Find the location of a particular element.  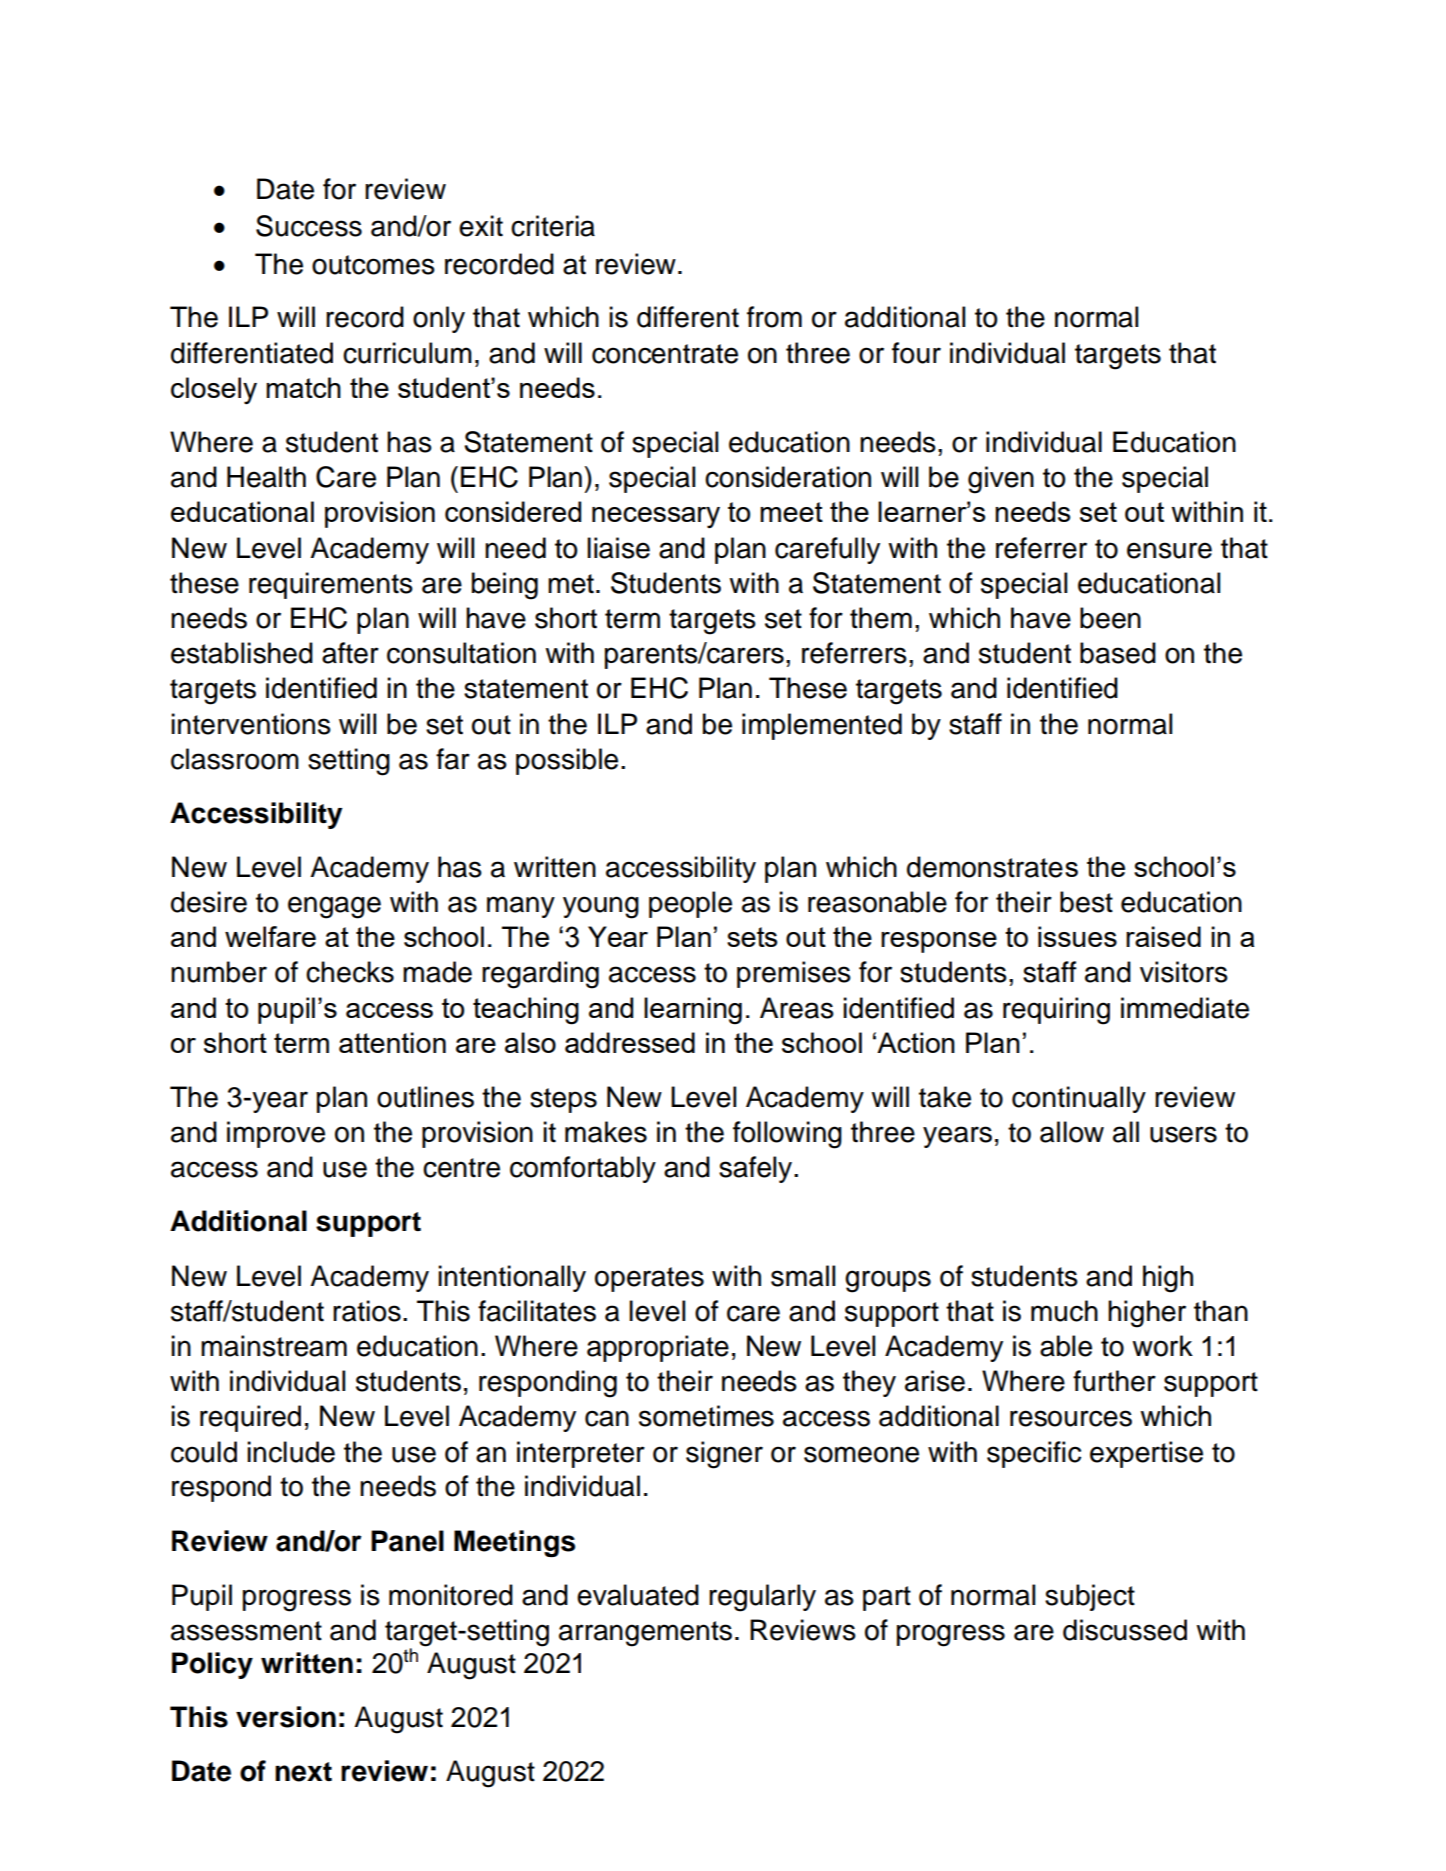

implemented is located at coordinates (822, 726).
